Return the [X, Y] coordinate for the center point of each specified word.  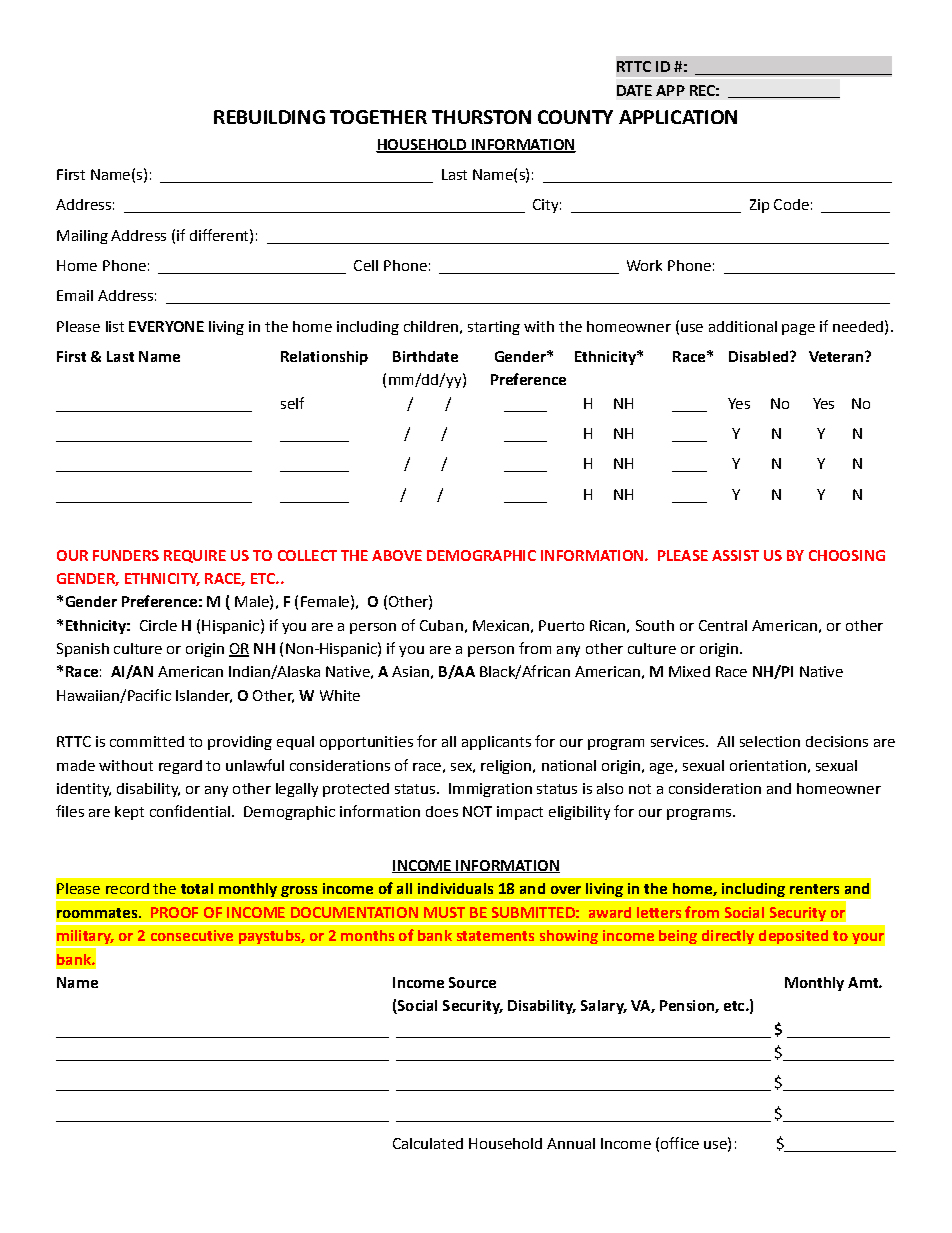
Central [723, 625]
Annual [571, 1143]
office [680, 1143]
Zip [759, 206]
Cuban [441, 625]
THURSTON [481, 117]
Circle [158, 625]
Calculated [428, 1143]
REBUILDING [269, 117]
